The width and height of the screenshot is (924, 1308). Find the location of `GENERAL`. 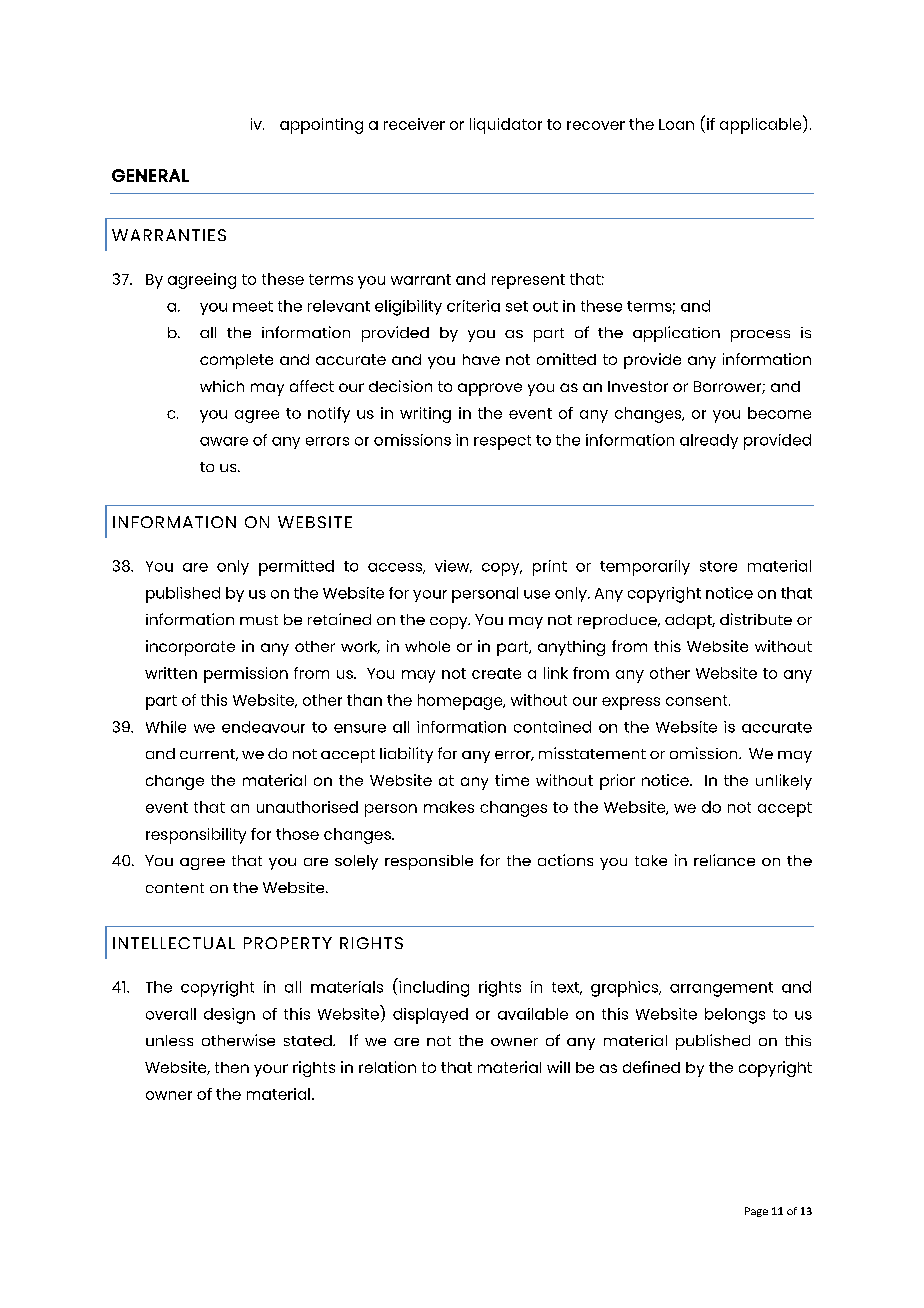

GENERAL is located at coordinates (150, 175).
